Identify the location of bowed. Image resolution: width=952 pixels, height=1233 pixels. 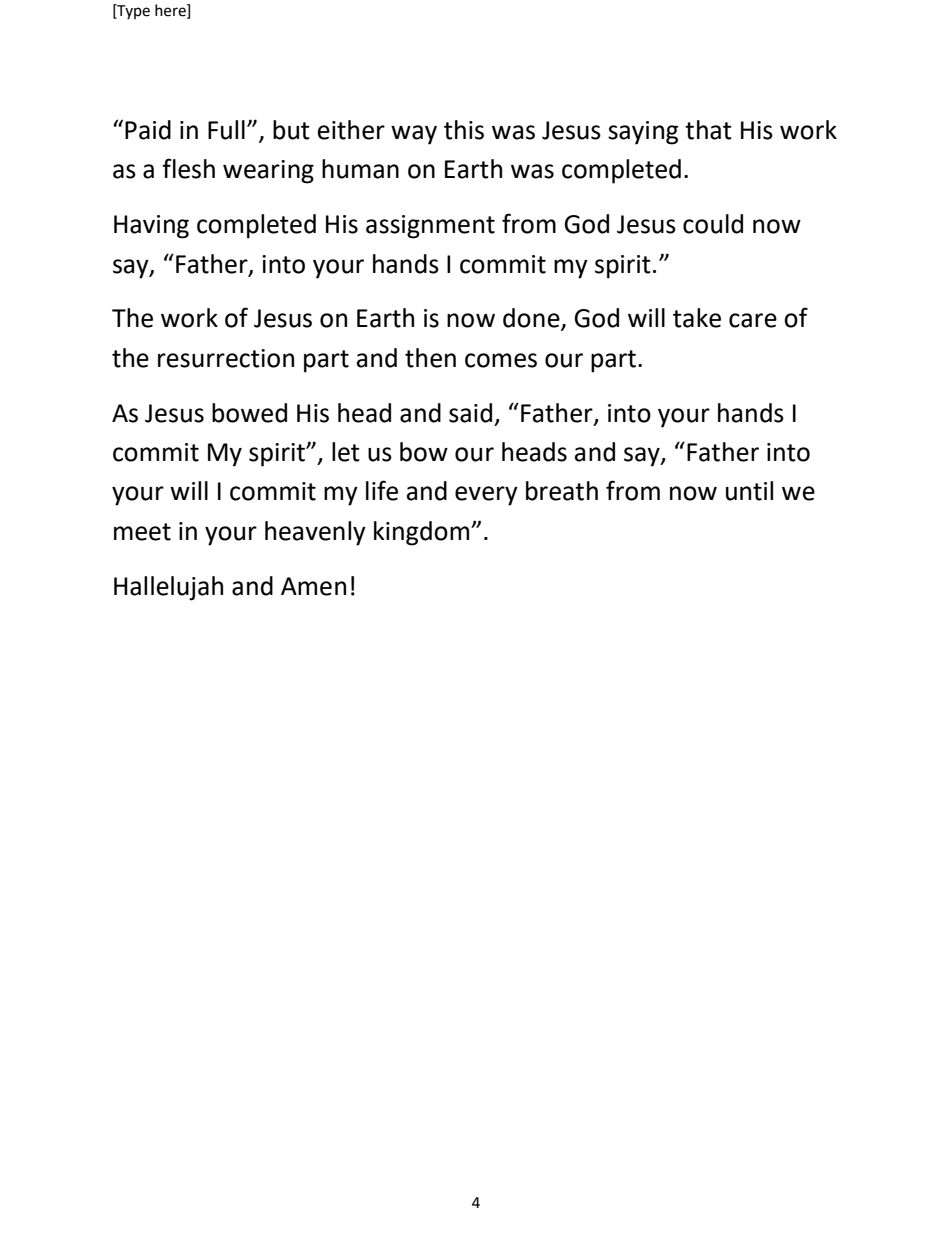
(249, 413).
